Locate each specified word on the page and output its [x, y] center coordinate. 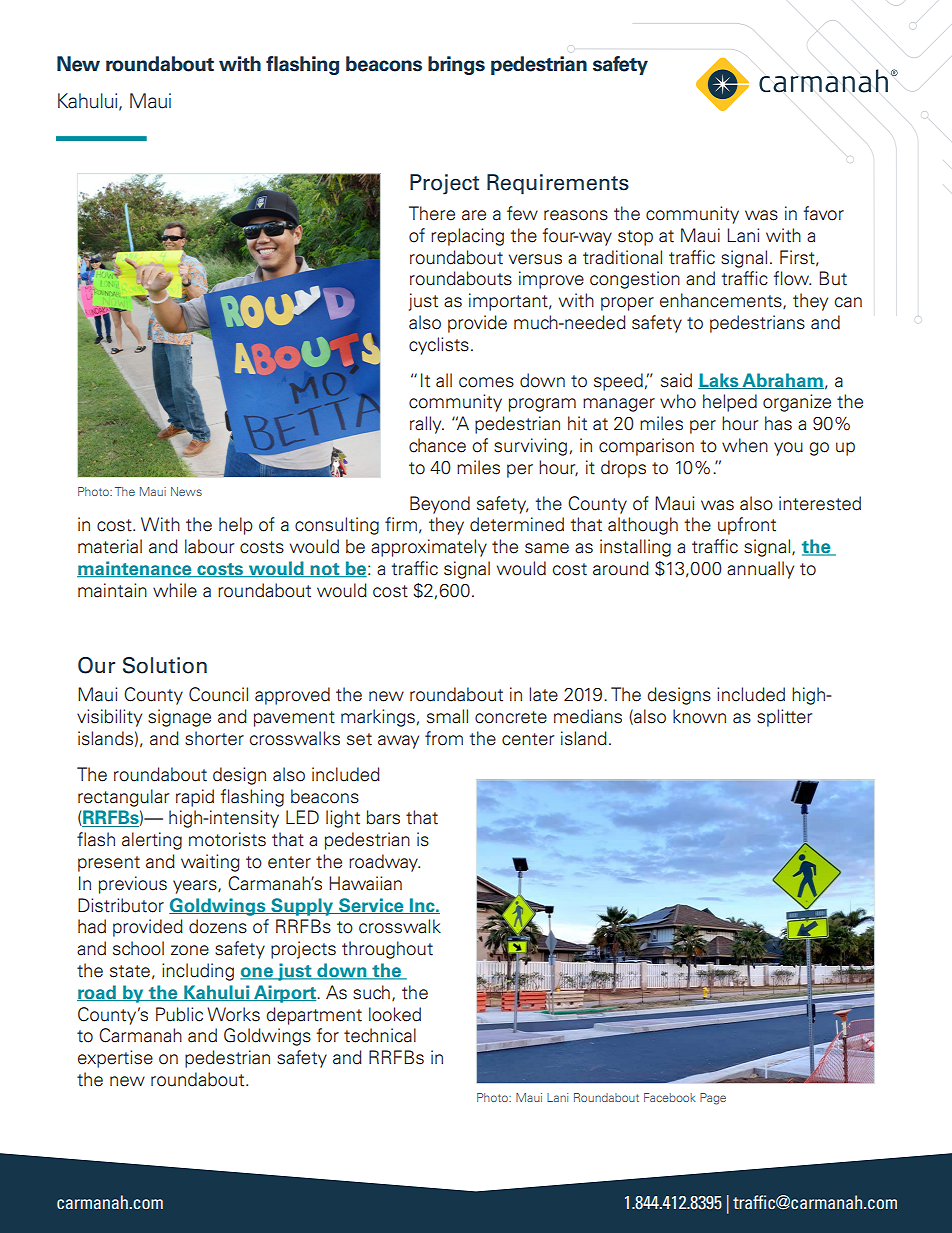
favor [823, 213]
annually [760, 570]
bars [383, 817]
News [186, 491]
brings [456, 65]
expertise [115, 1059]
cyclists [439, 346]
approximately [429, 548]
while [175, 590]
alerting [152, 841]
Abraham [782, 381]
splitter [784, 718]
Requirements [558, 184]
